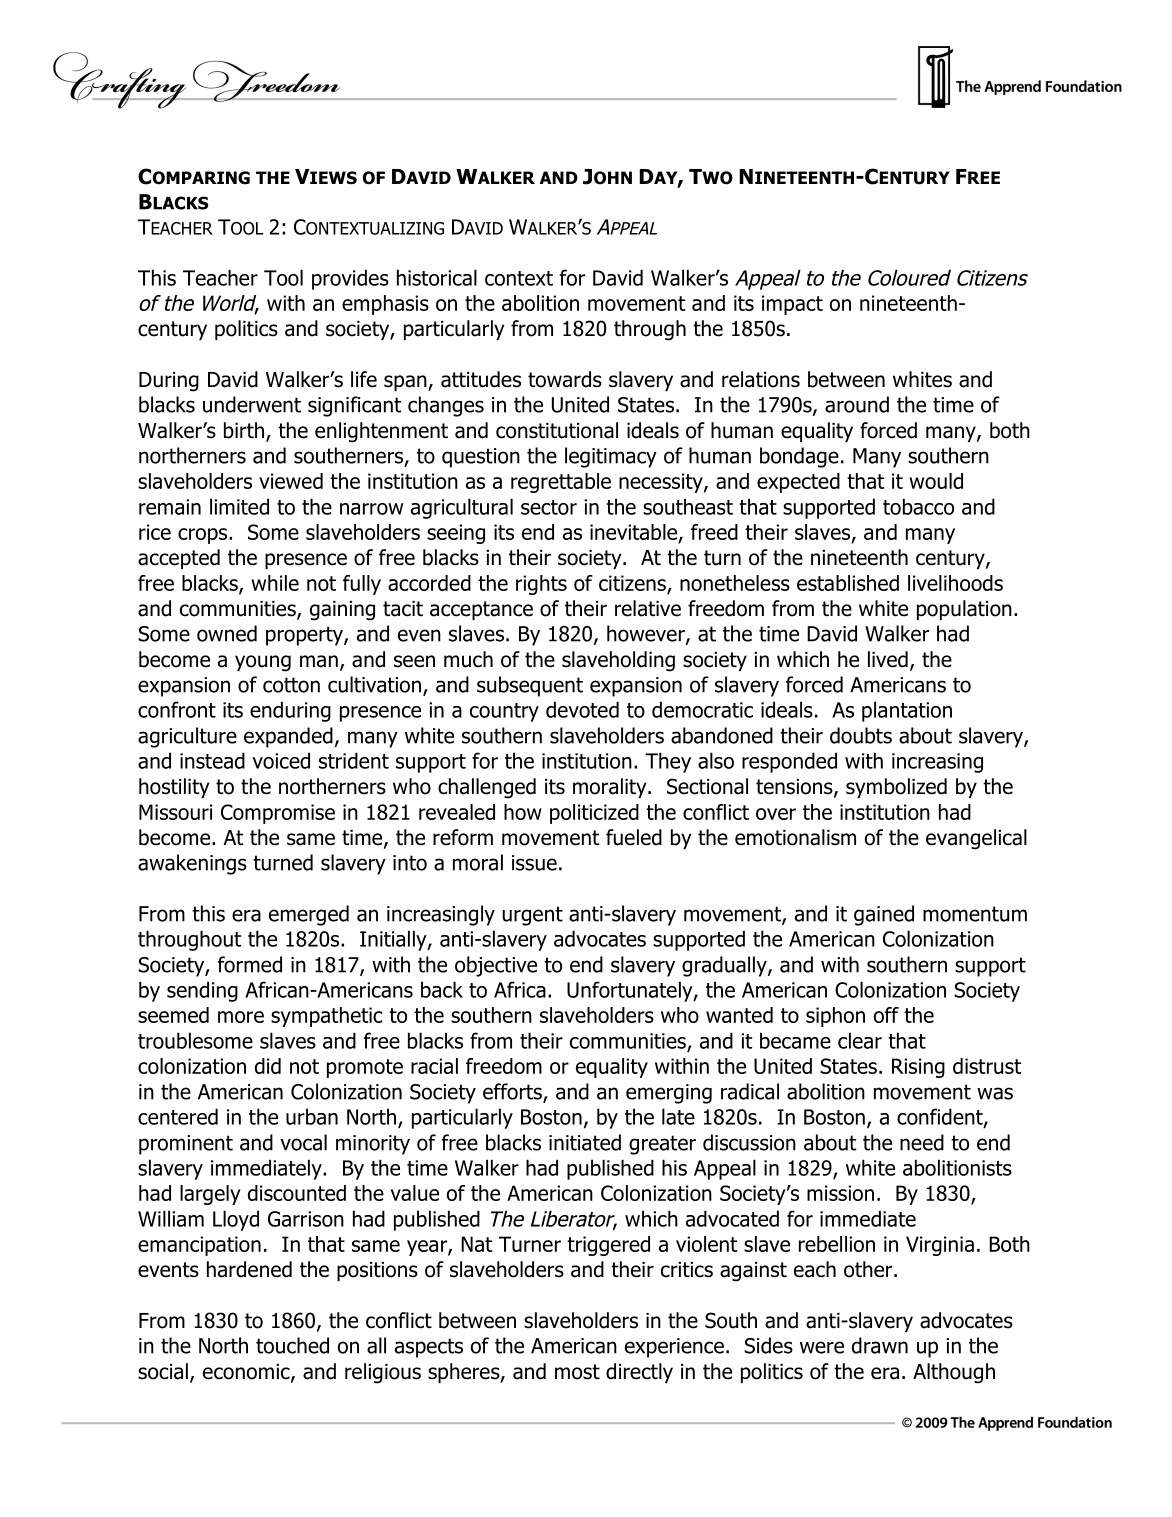 The width and height of the screenshot is (1172, 1517). I want to click on impact, so click(792, 305).
